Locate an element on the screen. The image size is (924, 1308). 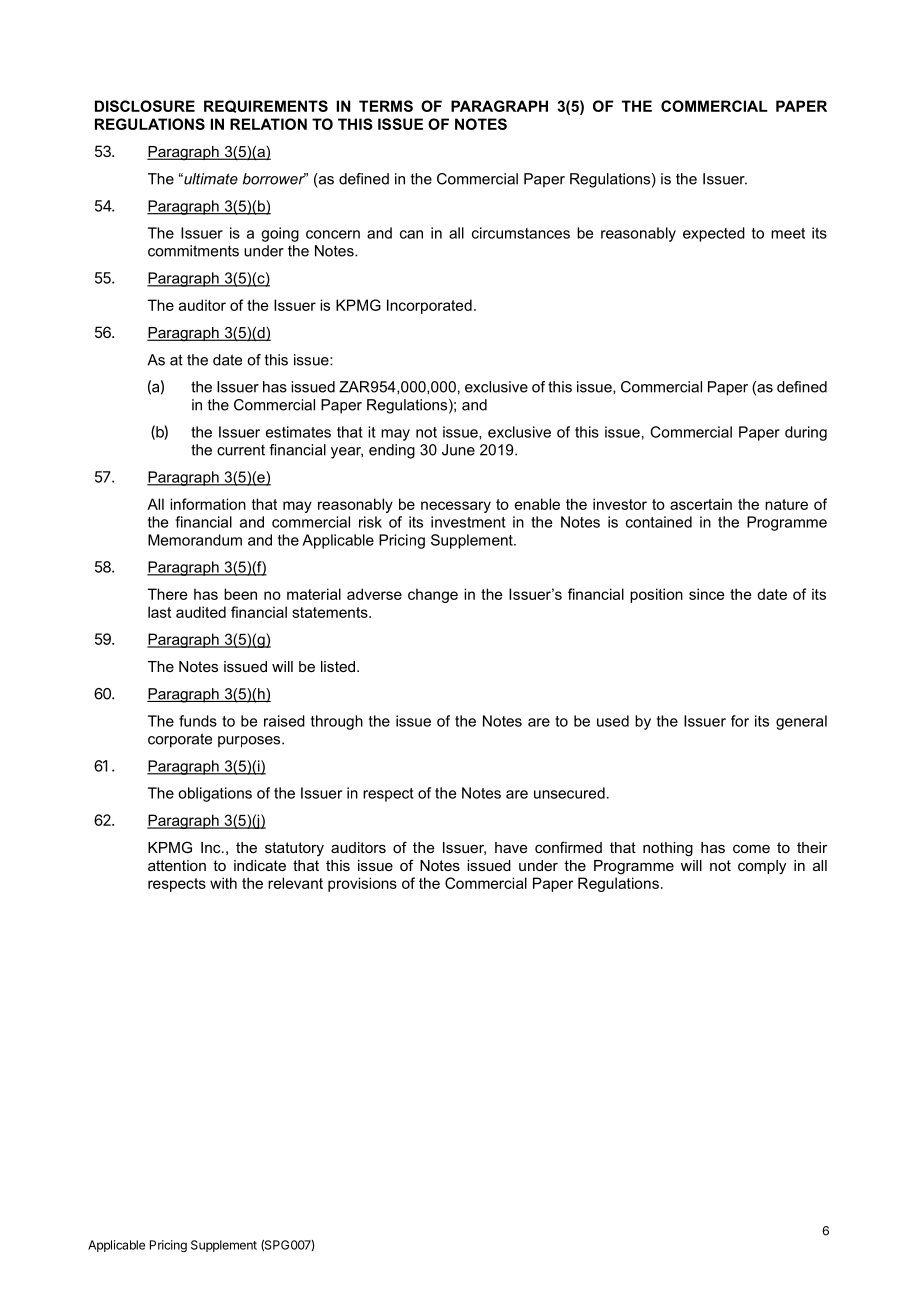
expected is located at coordinates (714, 234).
